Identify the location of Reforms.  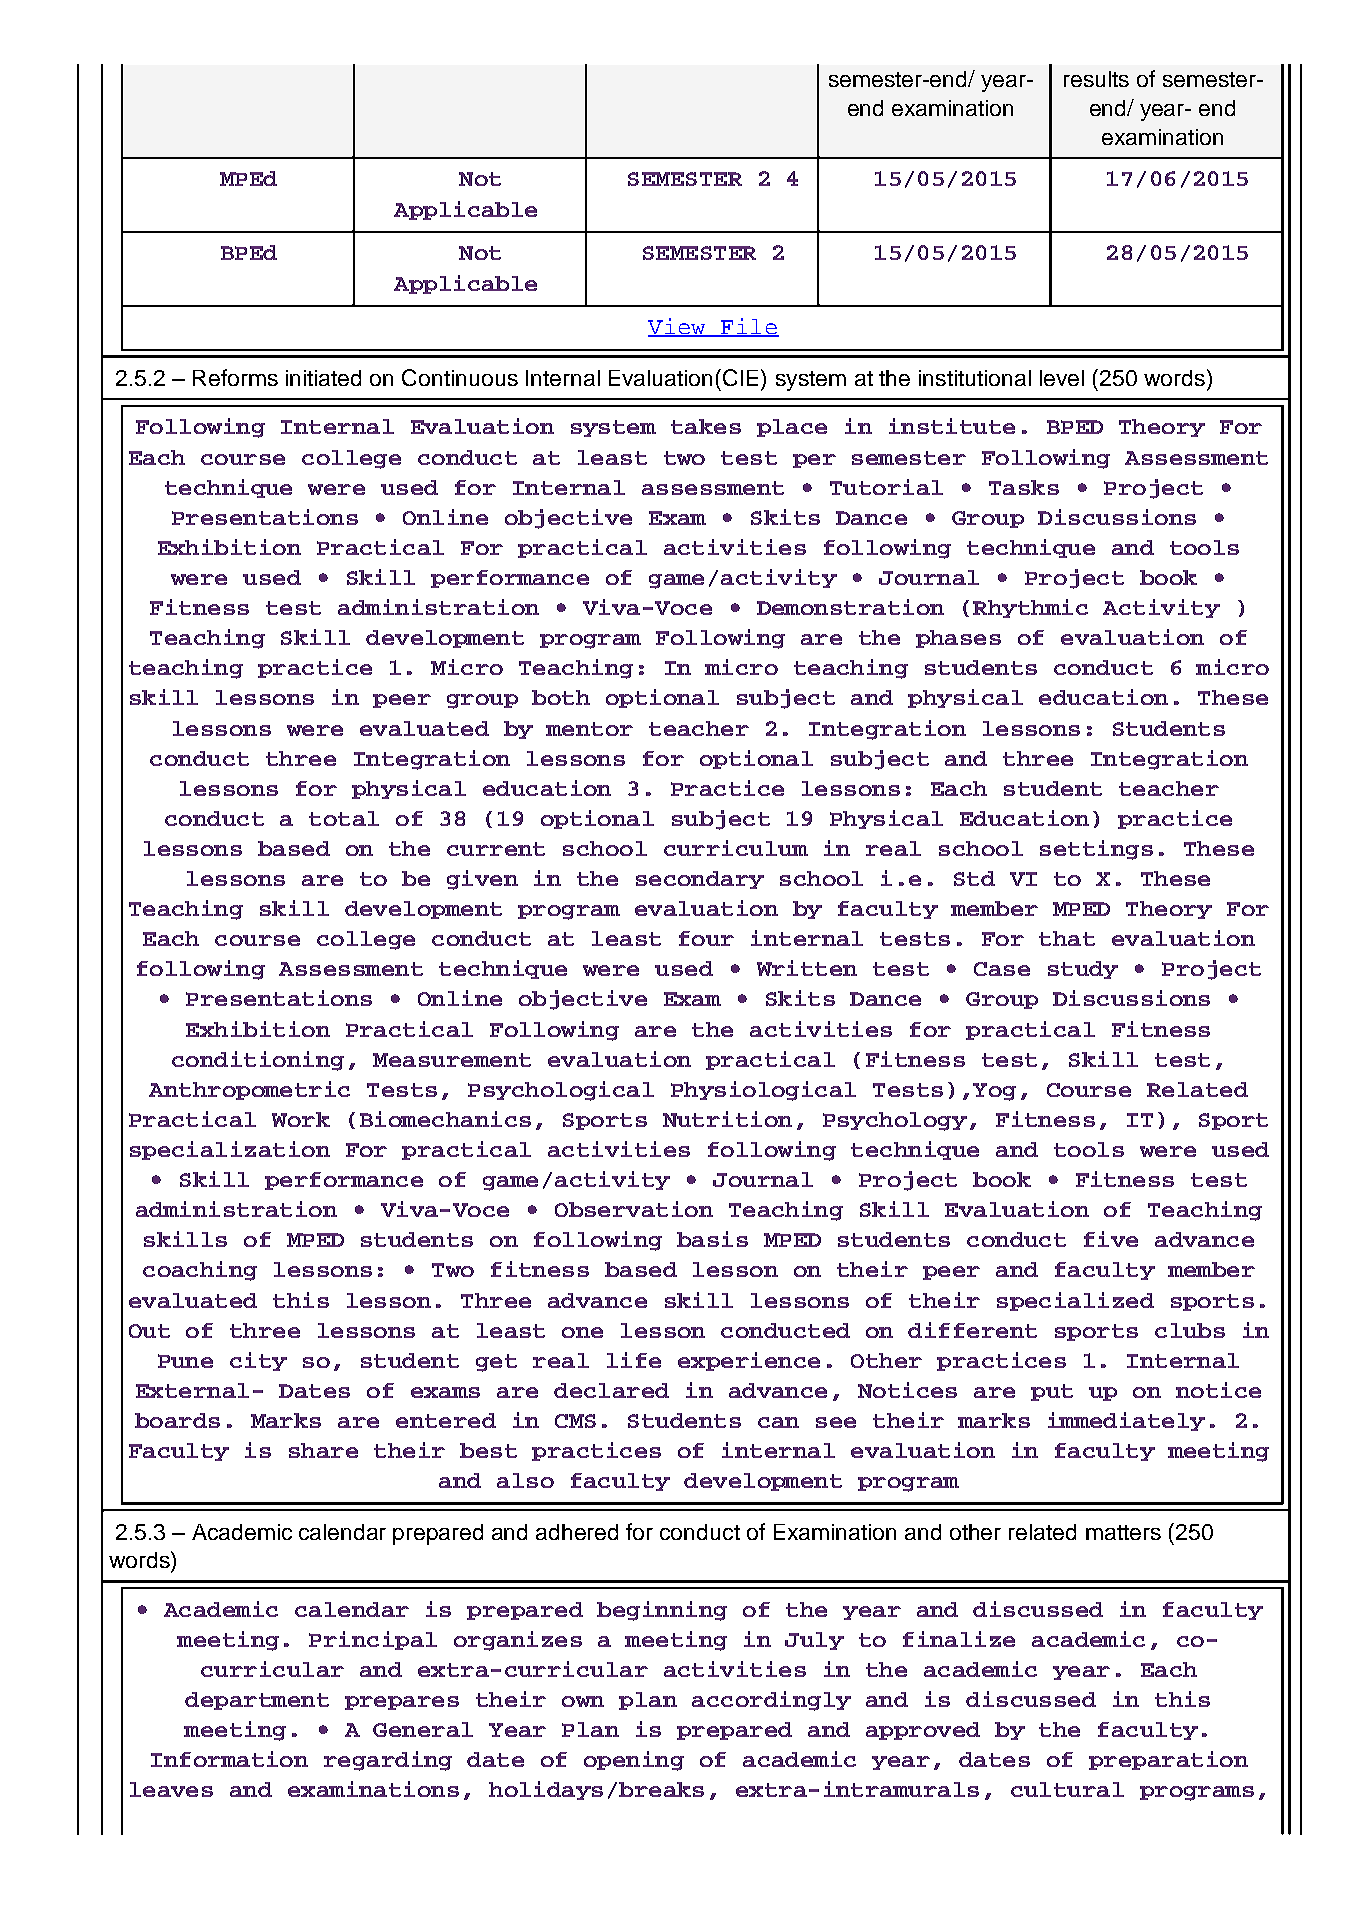
(235, 377).
